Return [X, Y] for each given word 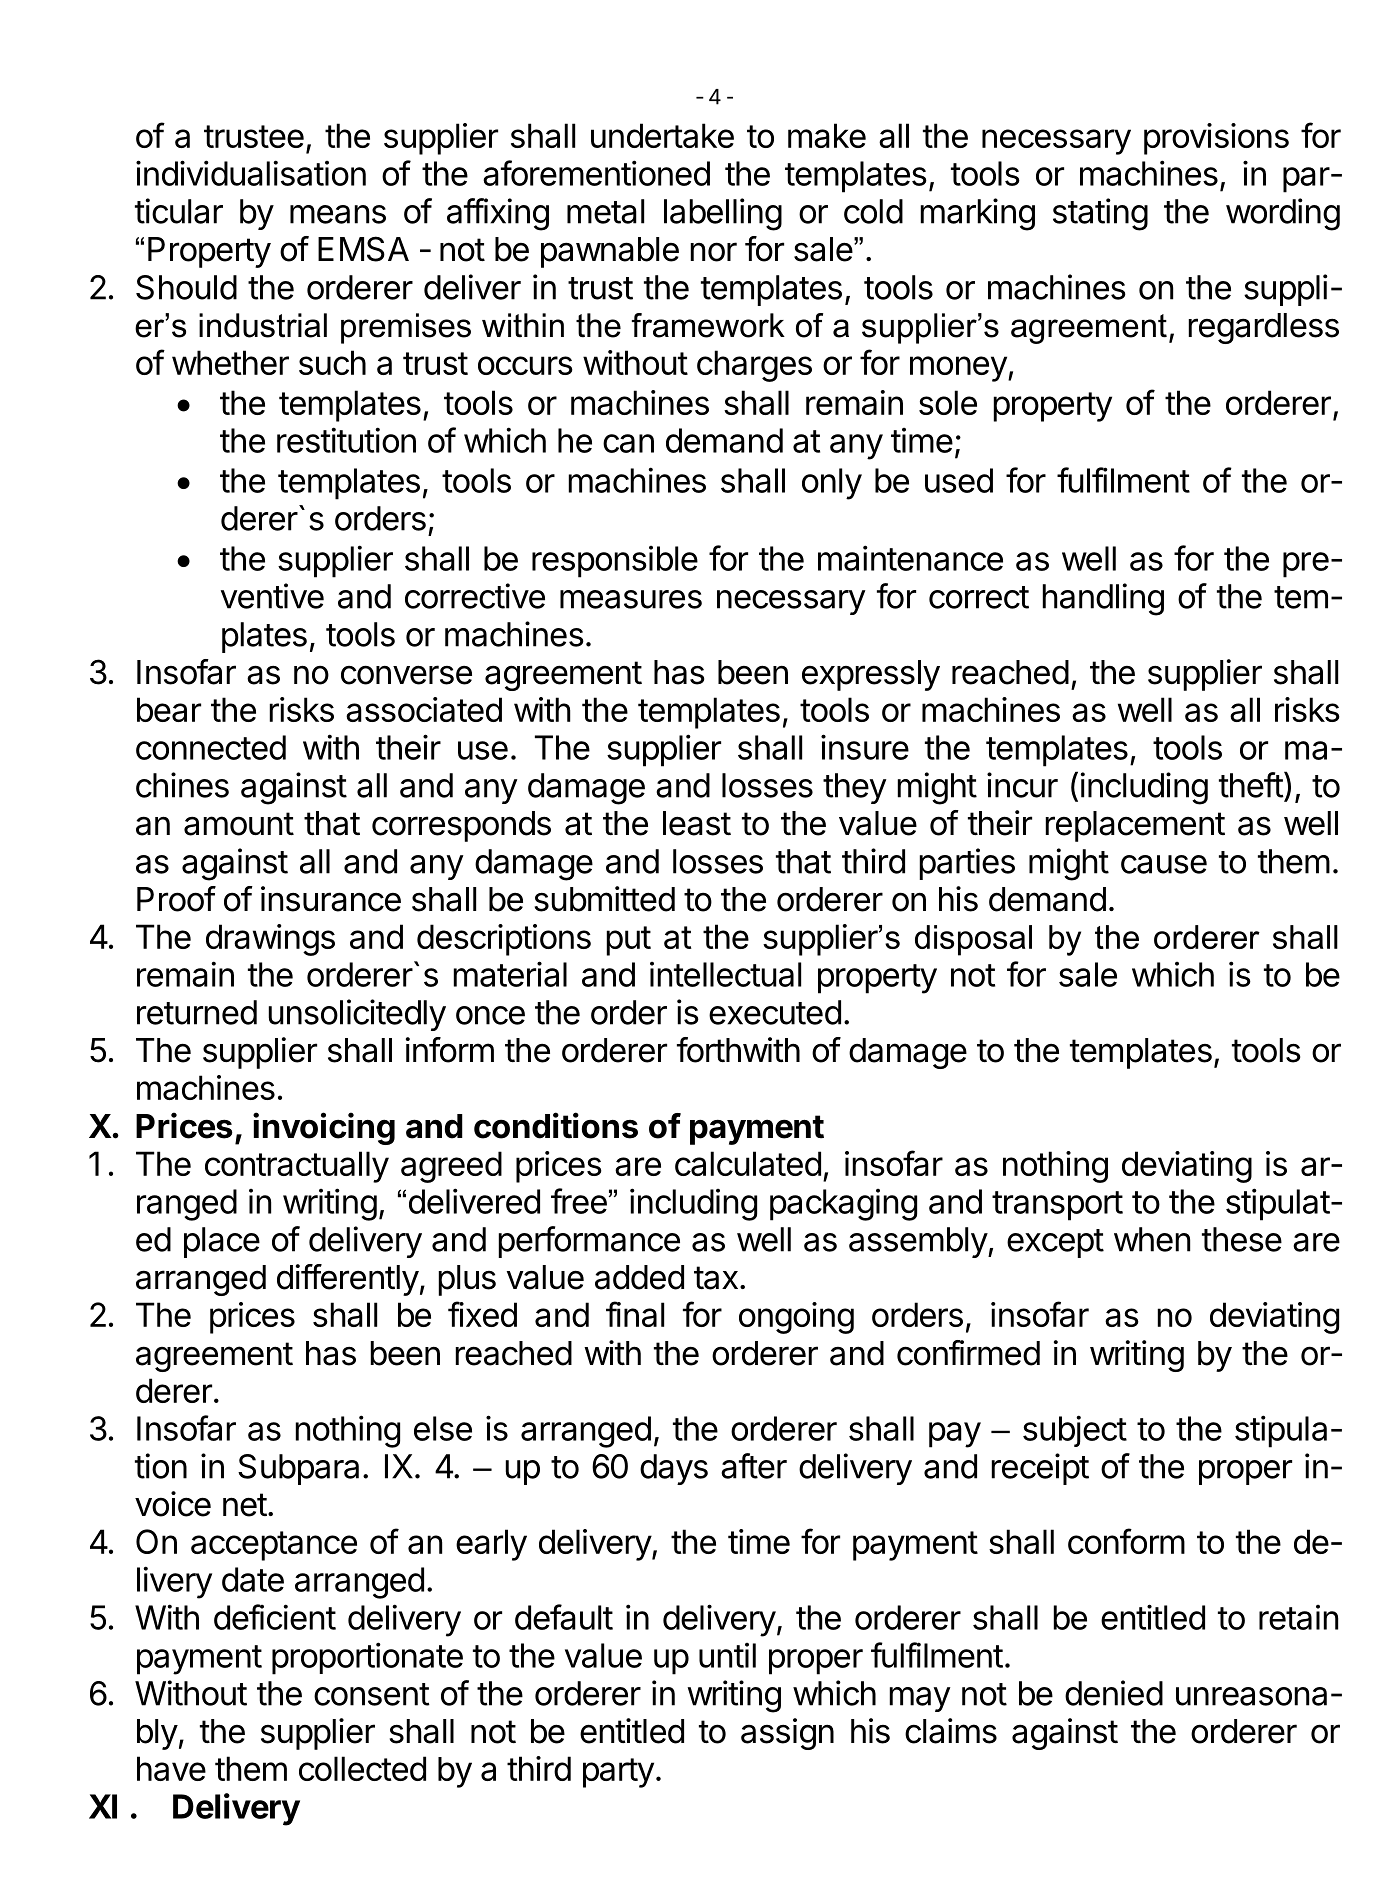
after [754, 1466]
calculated [748, 1163]
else [443, 1428]
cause [1164, 864]
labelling [723, 214]
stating [1100, 214]
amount [239, 824]
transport [1057, 1206]
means [338, 214]
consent [372, 1694]
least [697, 823]
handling [1103, 599]
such [332, 362]
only [832, 484]
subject [1075, 1431]
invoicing [324, 1128]
